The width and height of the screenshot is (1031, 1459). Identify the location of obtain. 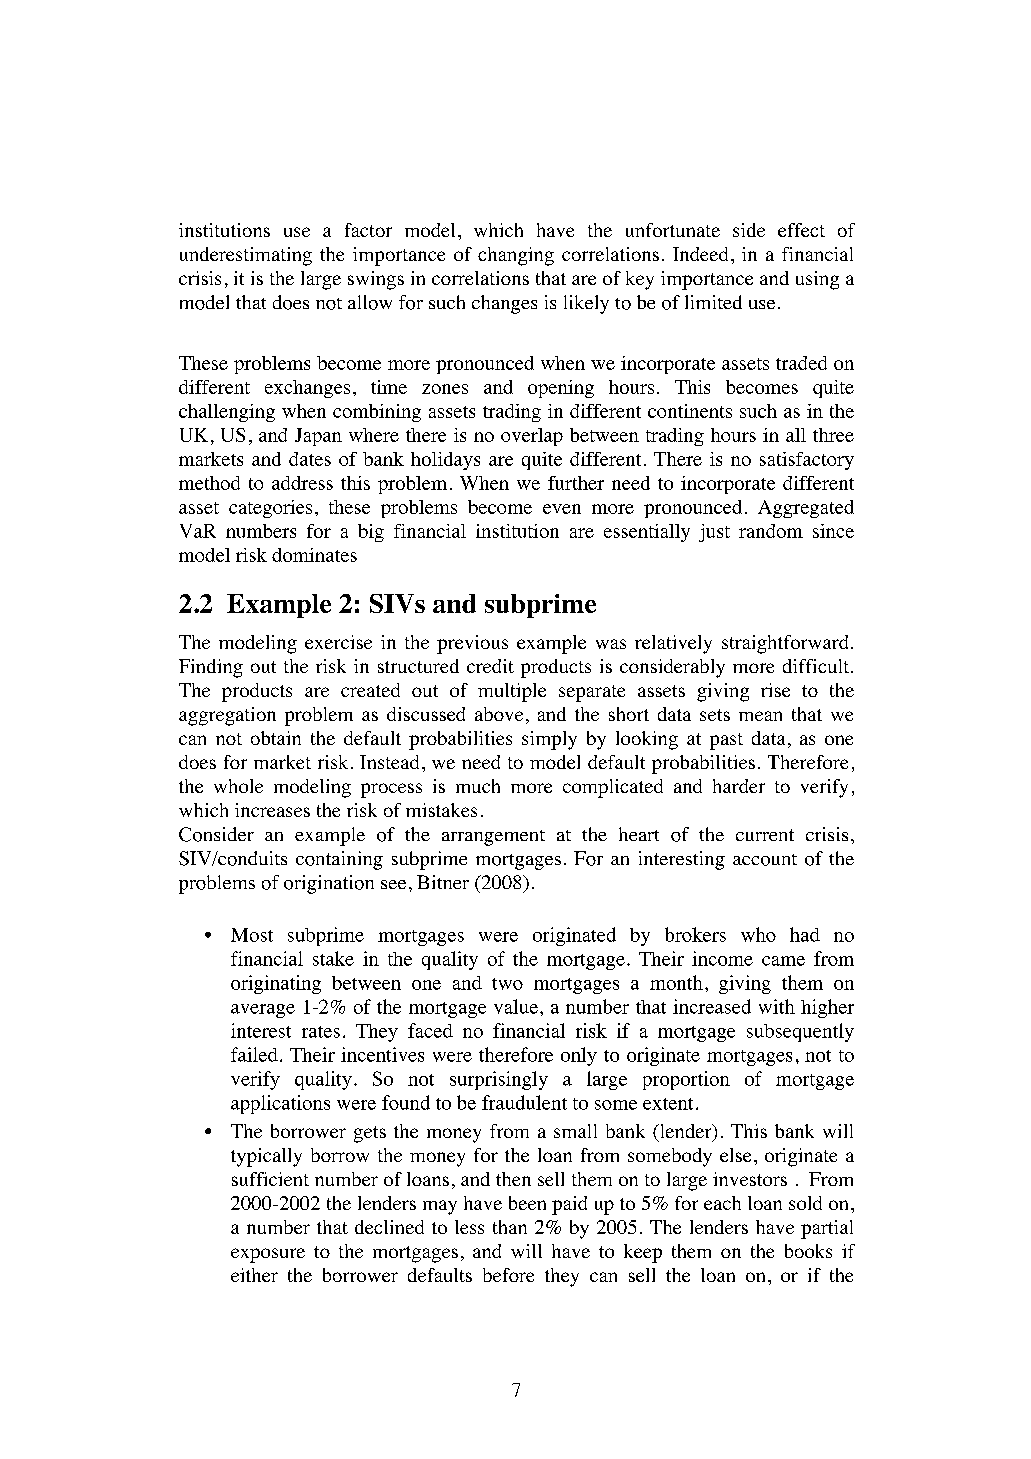
(276, 738).
